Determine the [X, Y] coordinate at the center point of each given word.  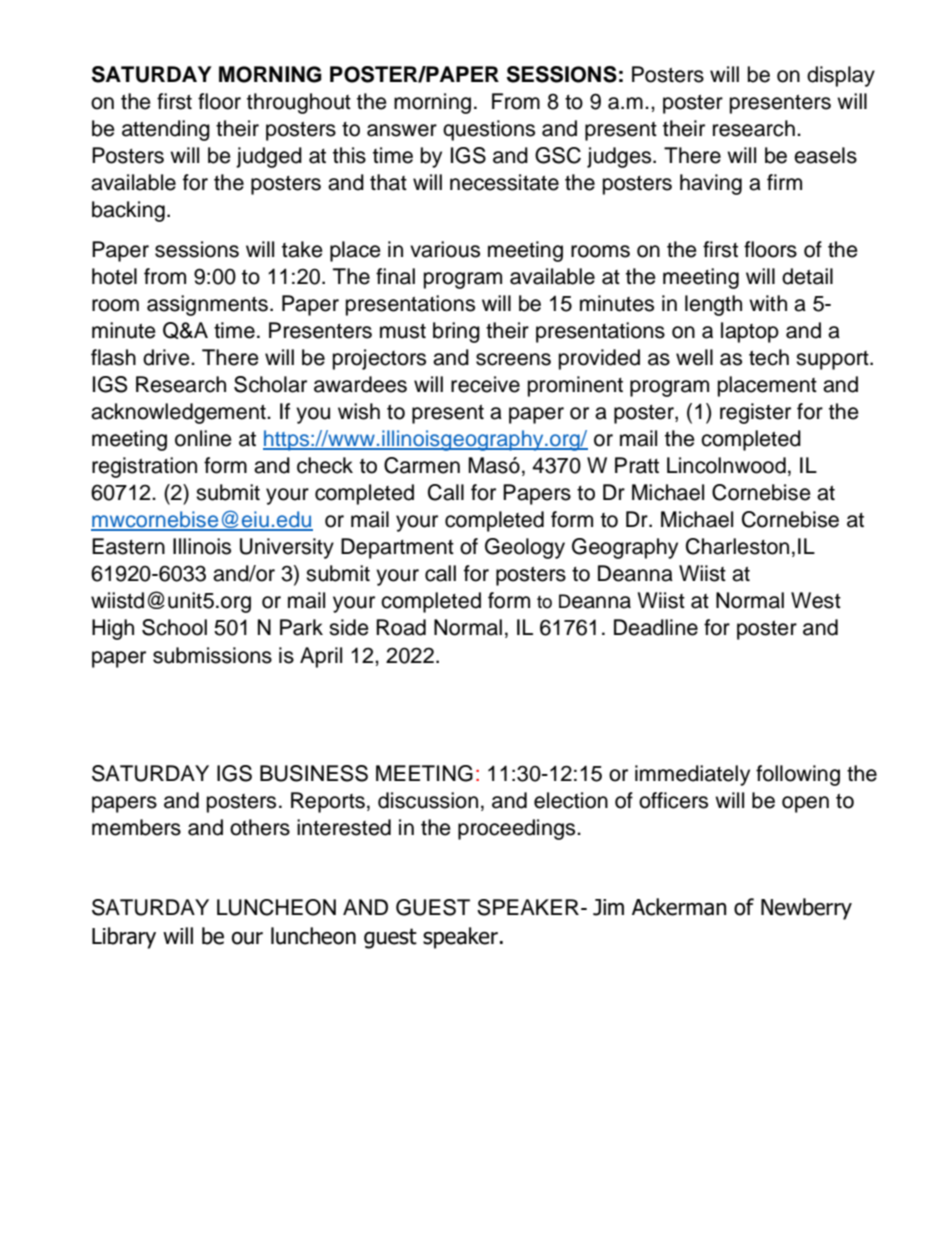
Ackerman [679, 907]
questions [489, 130]
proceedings [518, 829]
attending [166, 130]
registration [144, 467]
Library [124, 938]
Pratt [637, 465]
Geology [525, 548]
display [841, 76]
